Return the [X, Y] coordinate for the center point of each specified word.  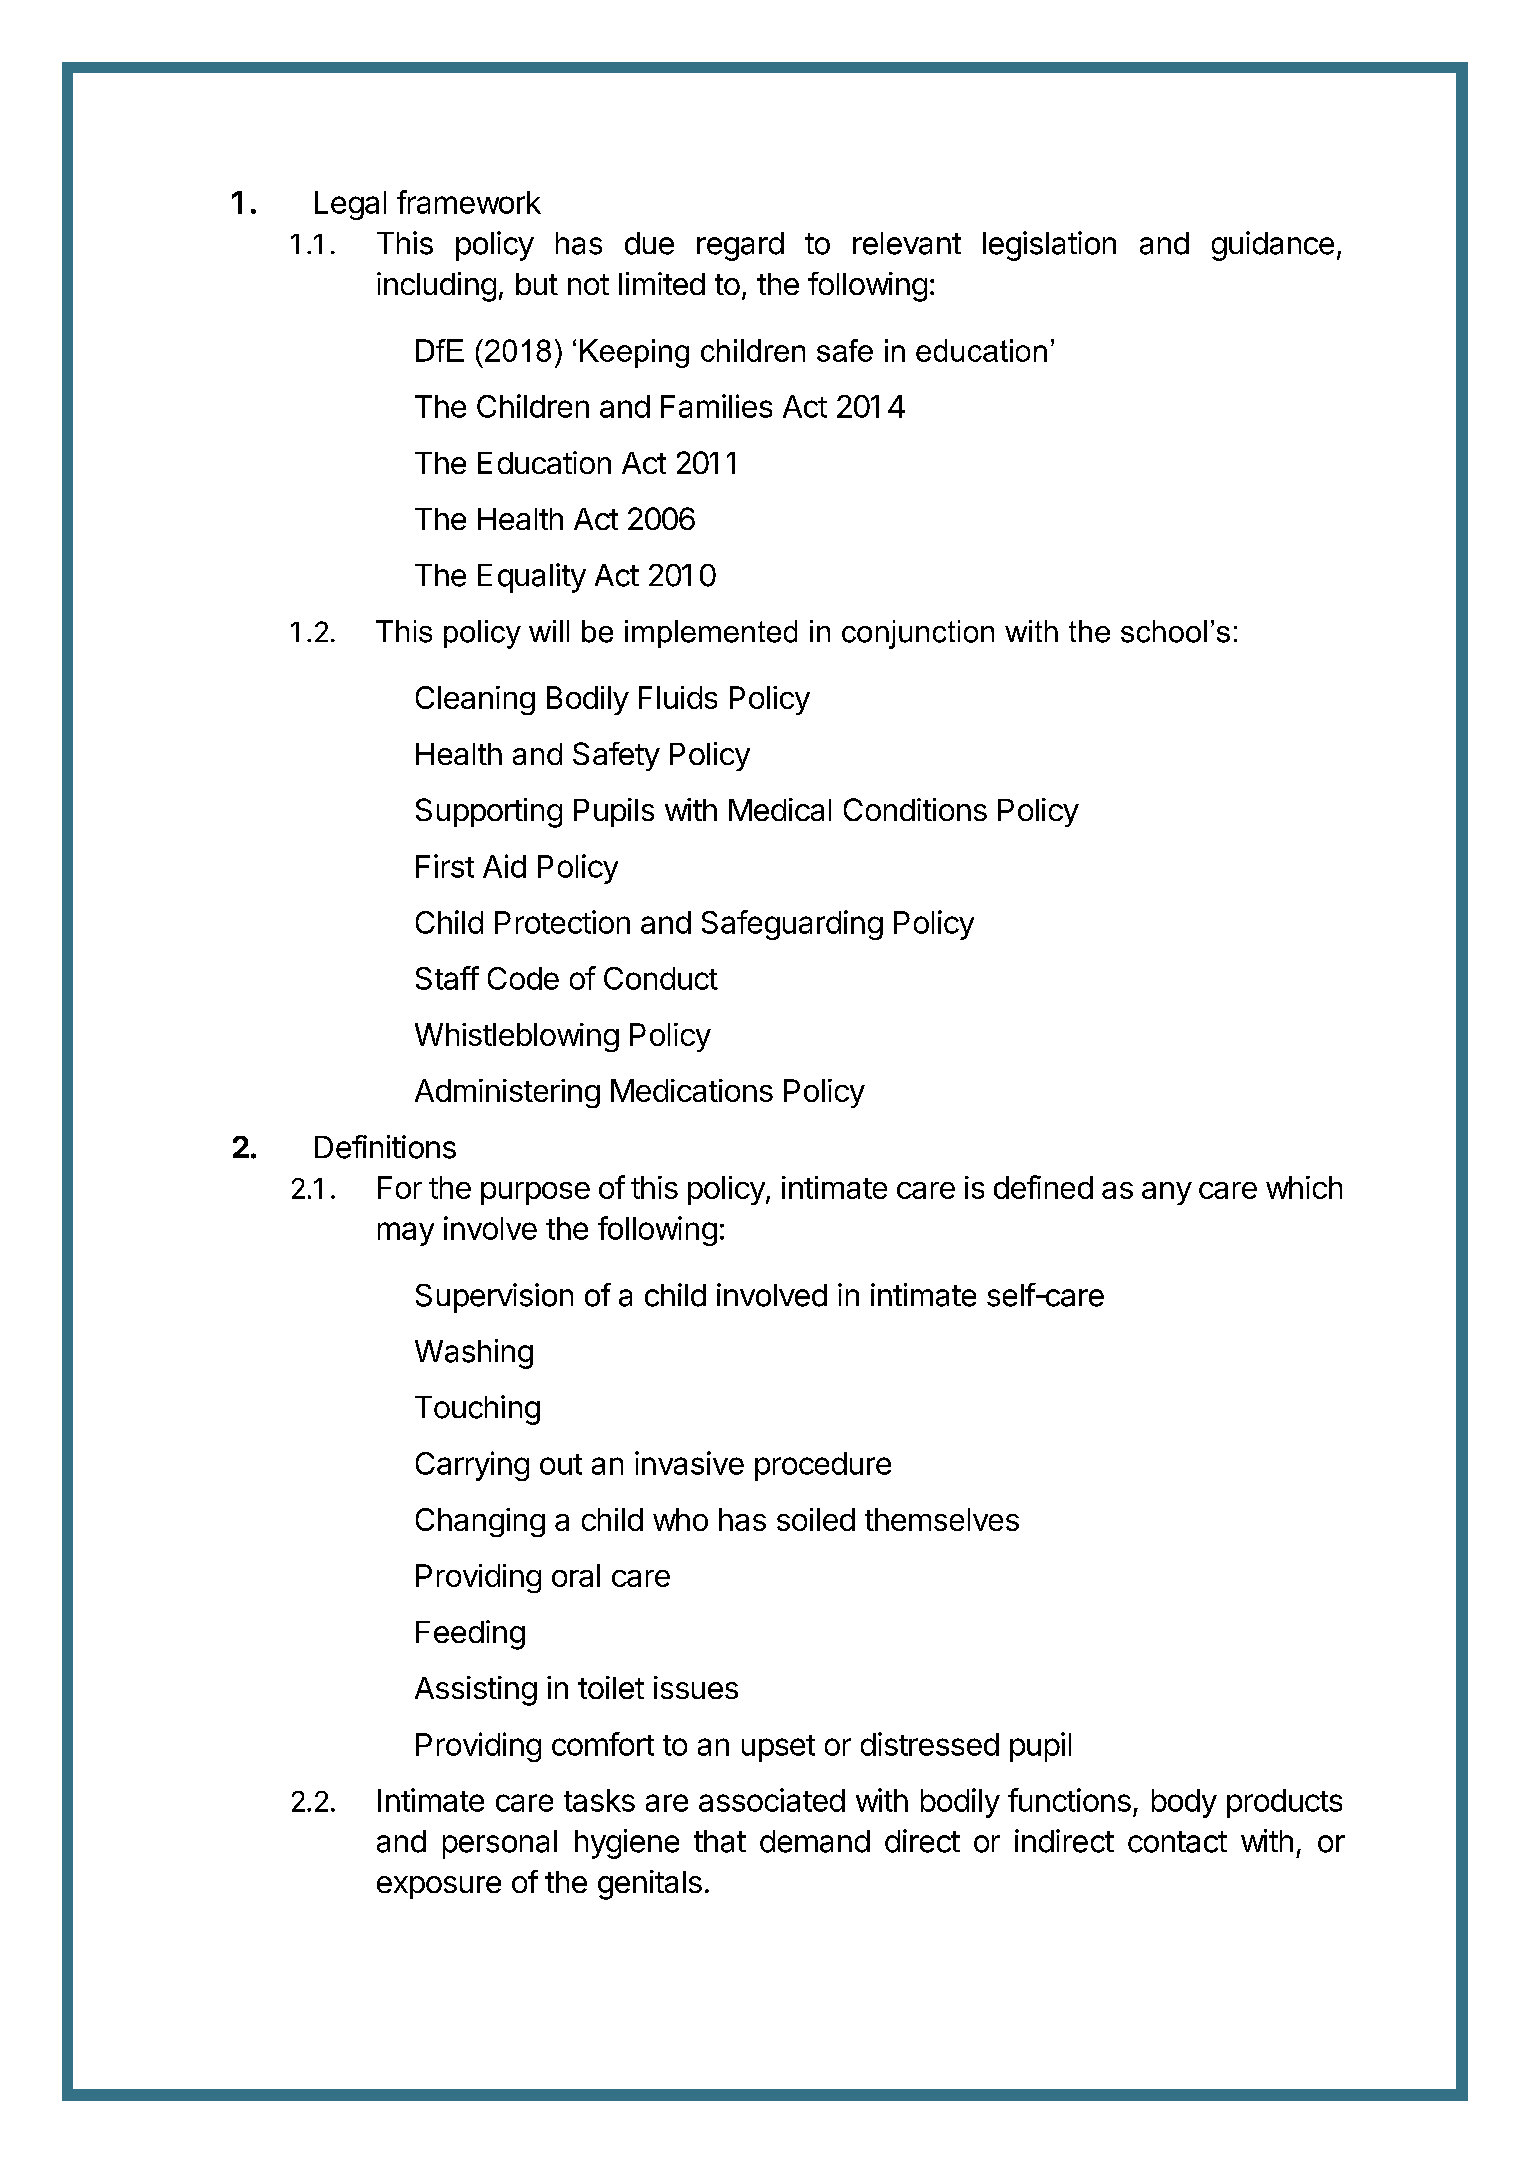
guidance [1273, 246]
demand [815, 1841]
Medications [692, 1090]
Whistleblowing [517, 1037]
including [436, 287]
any [1167, 1193]
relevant [907, 243]
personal [500, 1844]
